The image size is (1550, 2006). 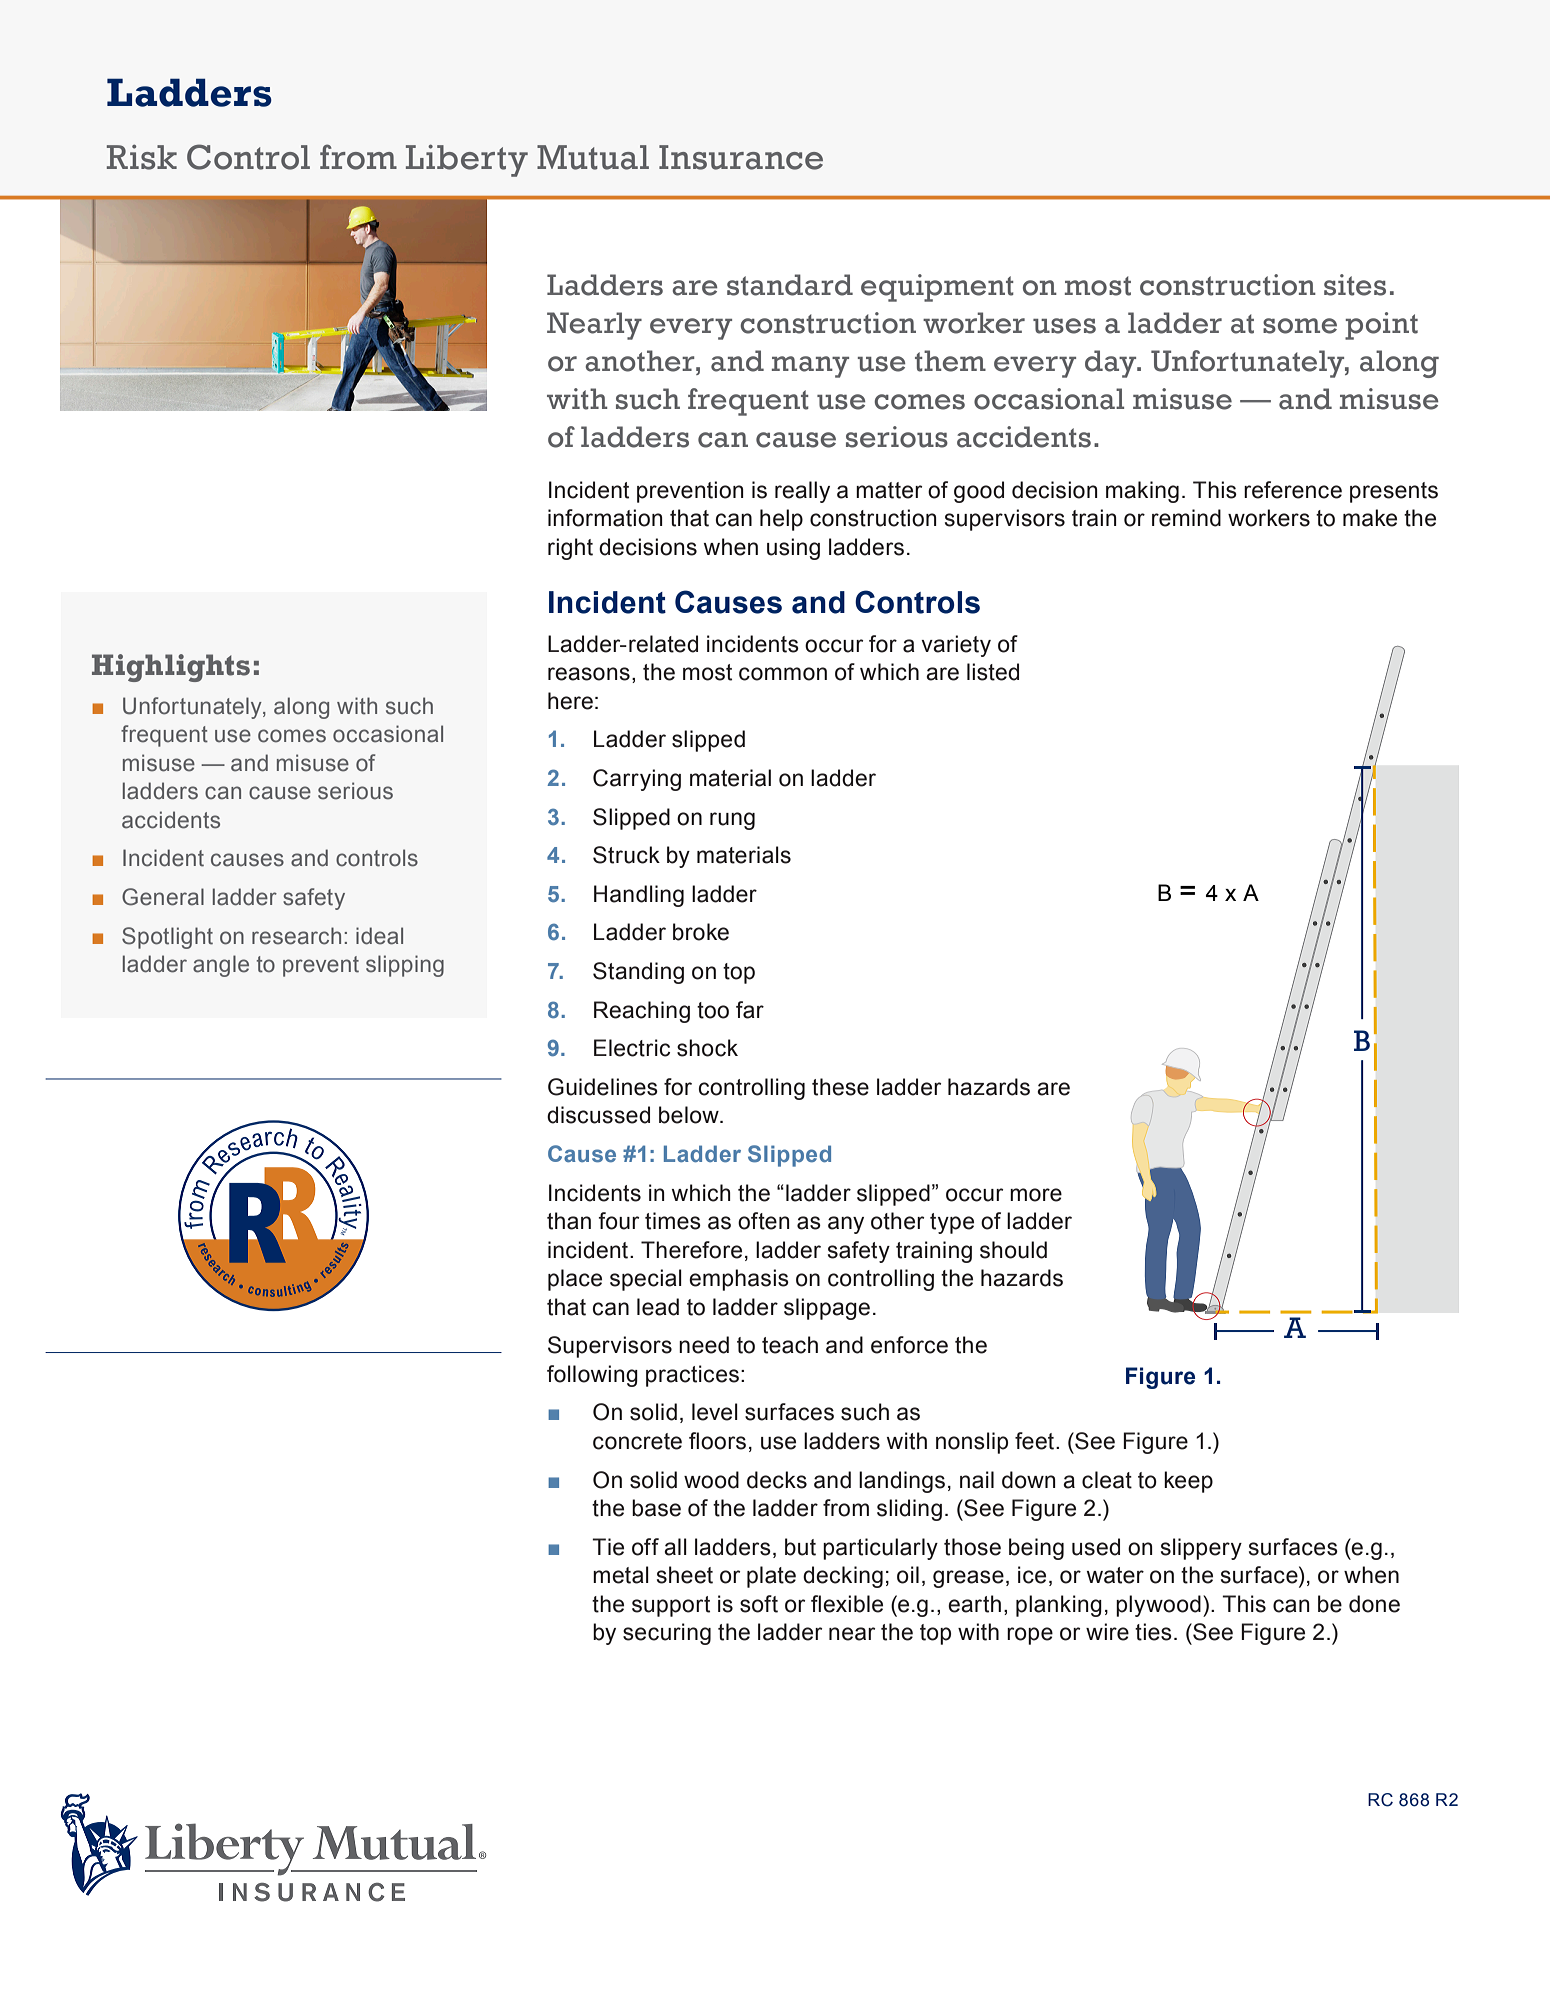 I want to click on Insurance, so click(x=741, y=157).
